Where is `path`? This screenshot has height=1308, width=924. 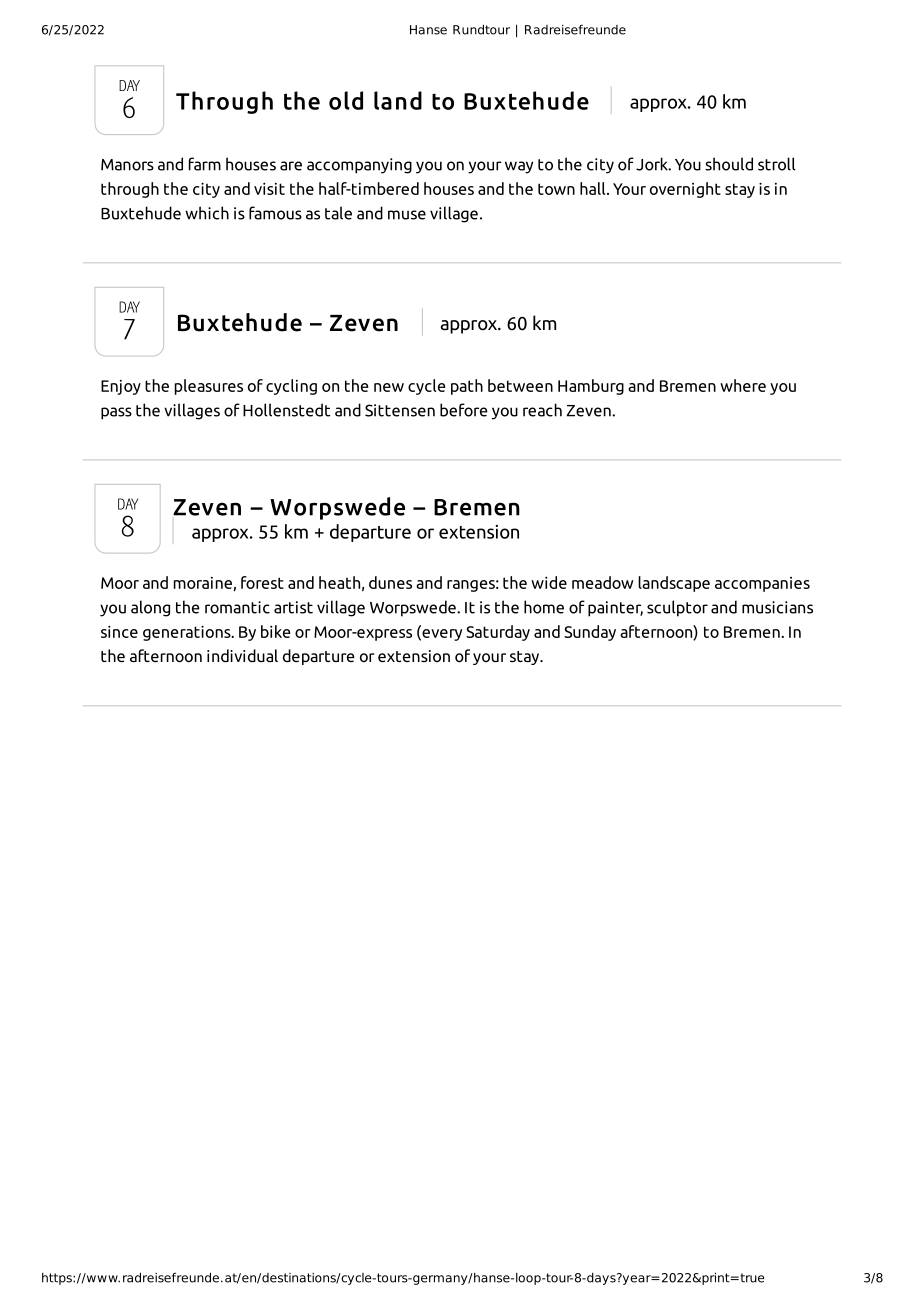
path is located at coordinates (467, 387).
